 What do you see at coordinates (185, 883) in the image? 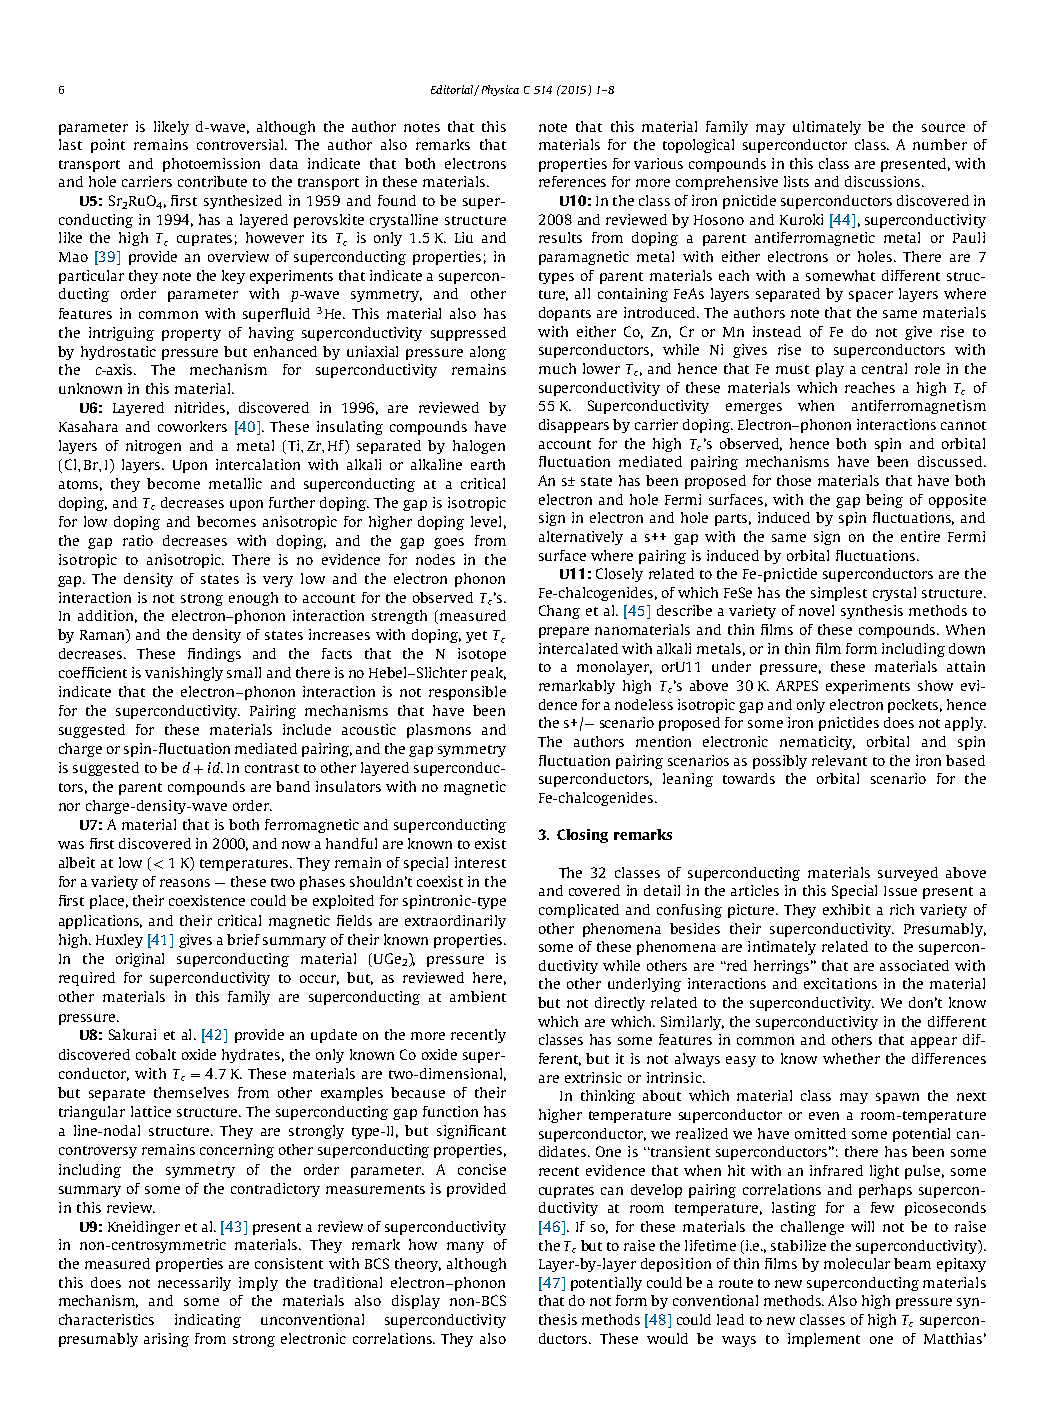
I see `reasons` at bounding box center [185, 883].
